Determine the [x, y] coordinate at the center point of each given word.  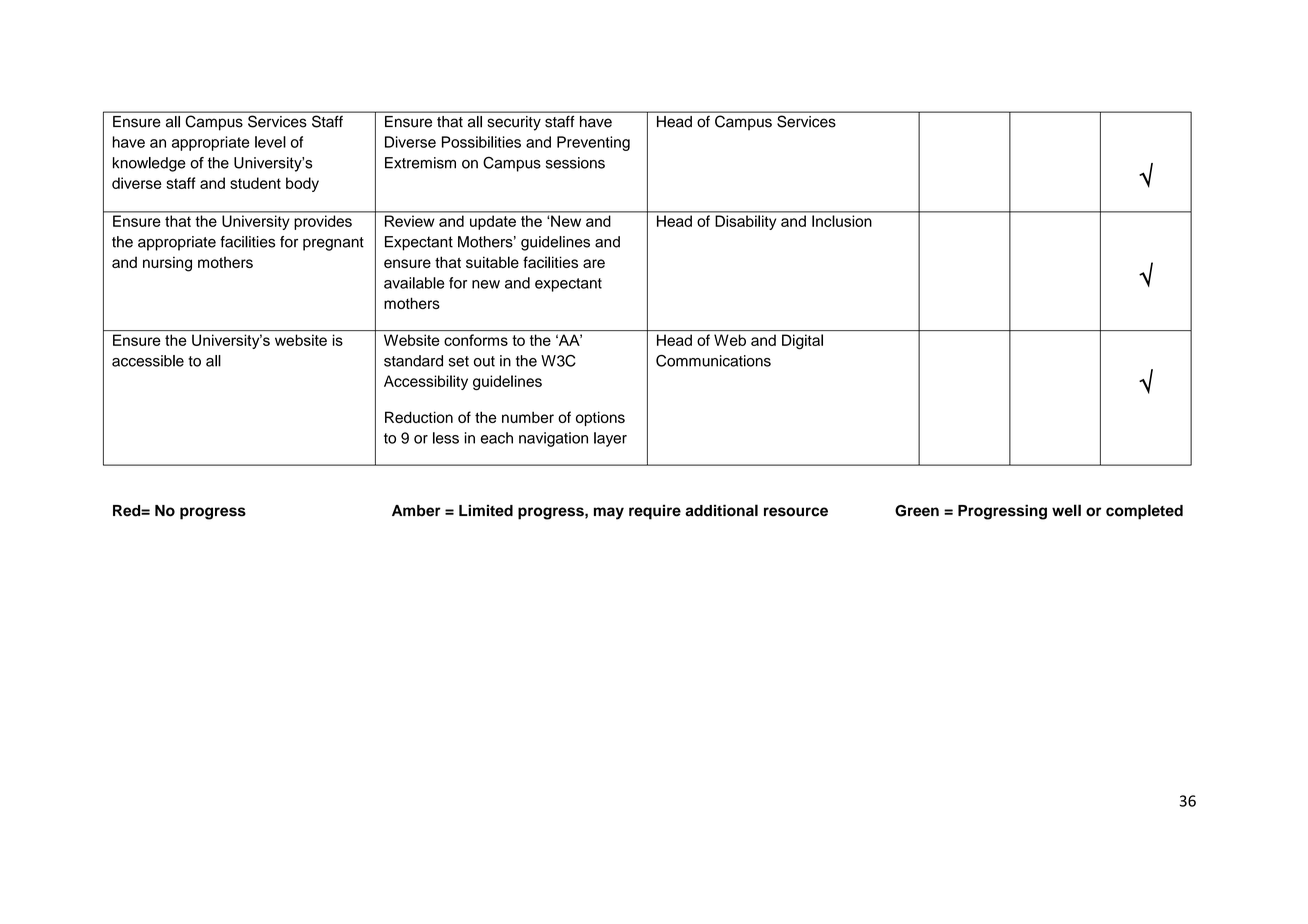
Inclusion [841, 221]
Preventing [593, 143]
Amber [416, 511]
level [270, 142]
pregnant [333, 244]
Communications [713, 361]
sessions [575, 163]
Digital [802, 341]
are [594, 263]
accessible [148, 361]
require [655, 512]
